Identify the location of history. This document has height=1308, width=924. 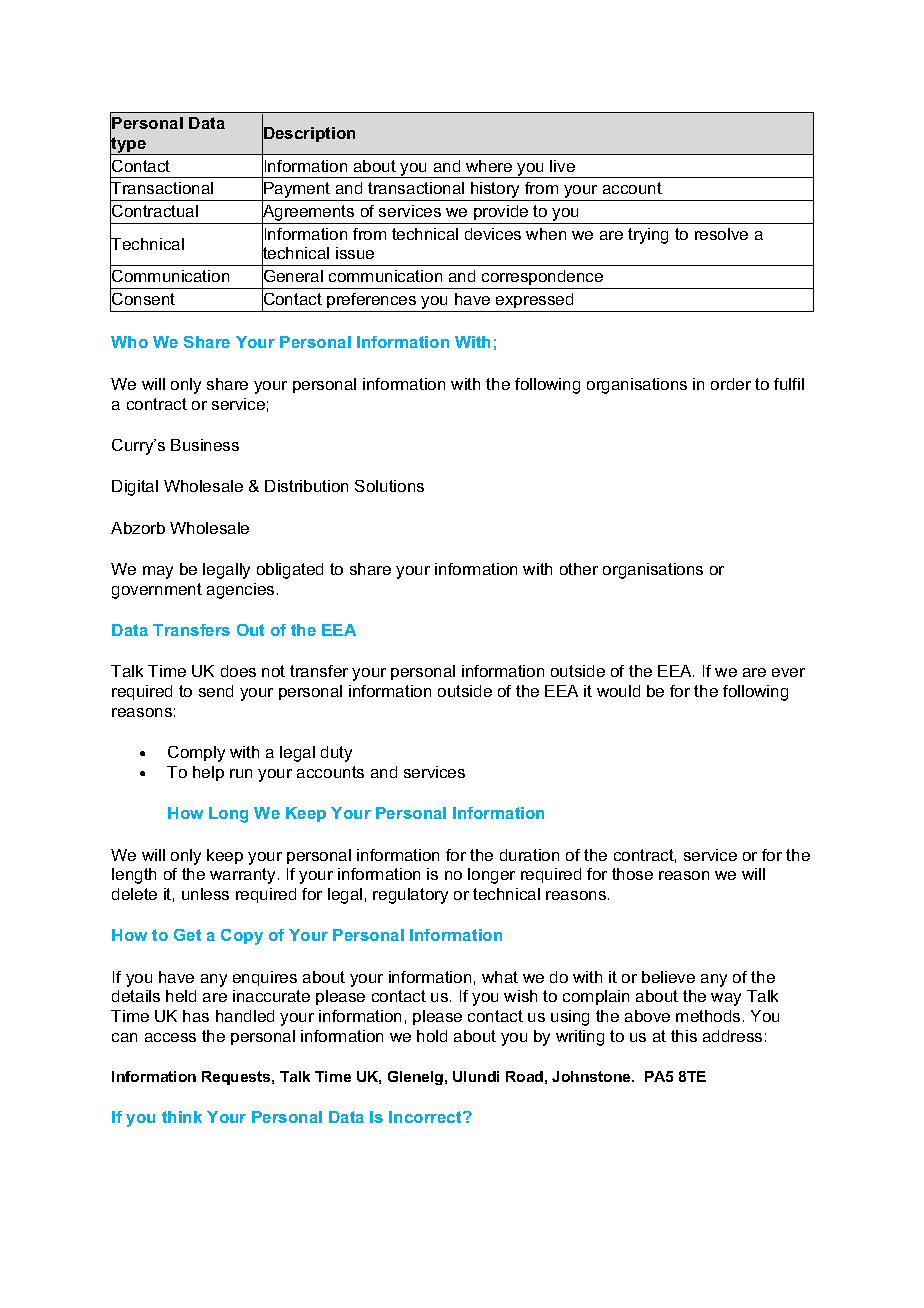
(496, 191).
